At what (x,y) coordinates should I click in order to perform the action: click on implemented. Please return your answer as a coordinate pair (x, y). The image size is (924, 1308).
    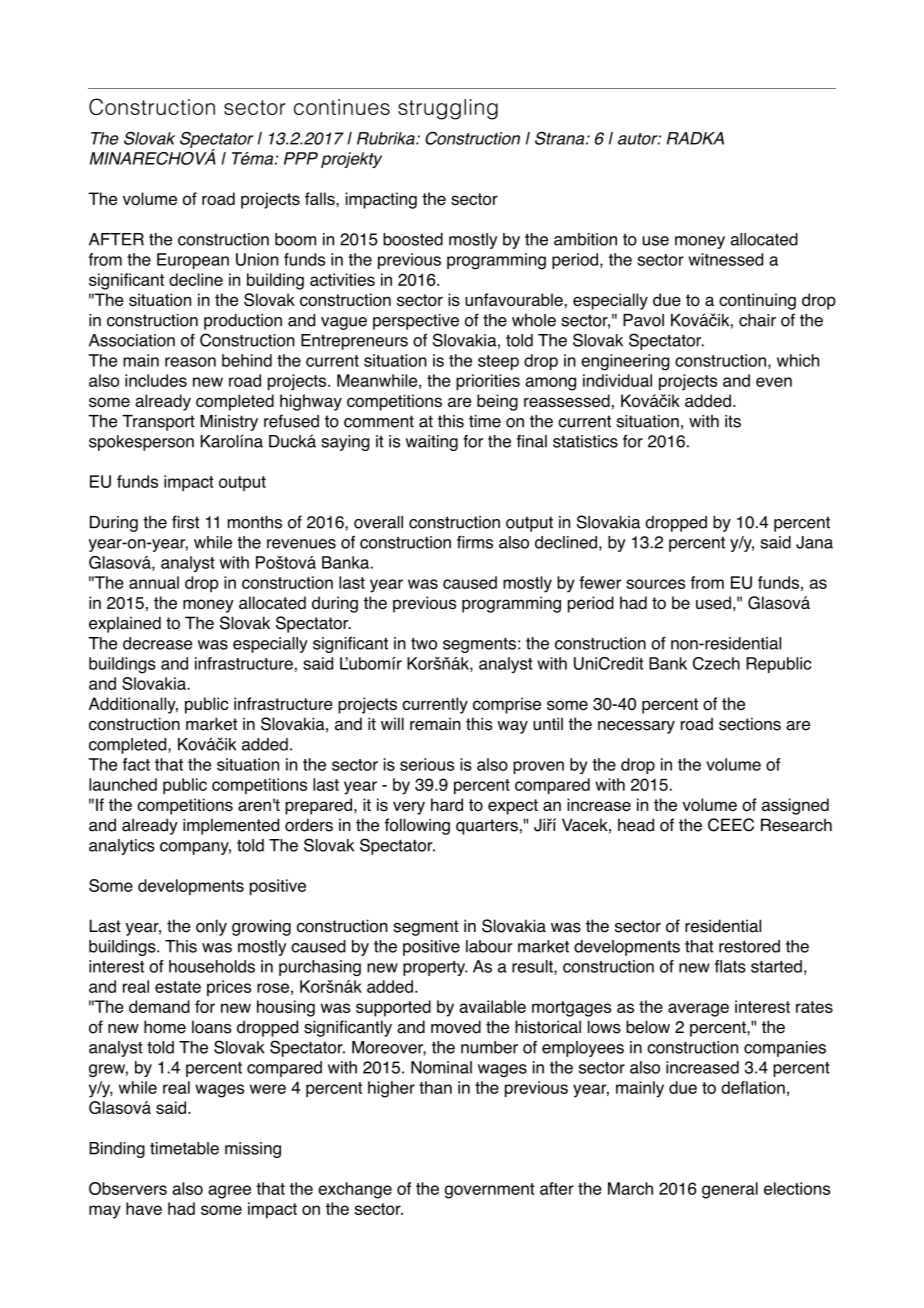
    Looking at the image, I should click on (231, 826).
